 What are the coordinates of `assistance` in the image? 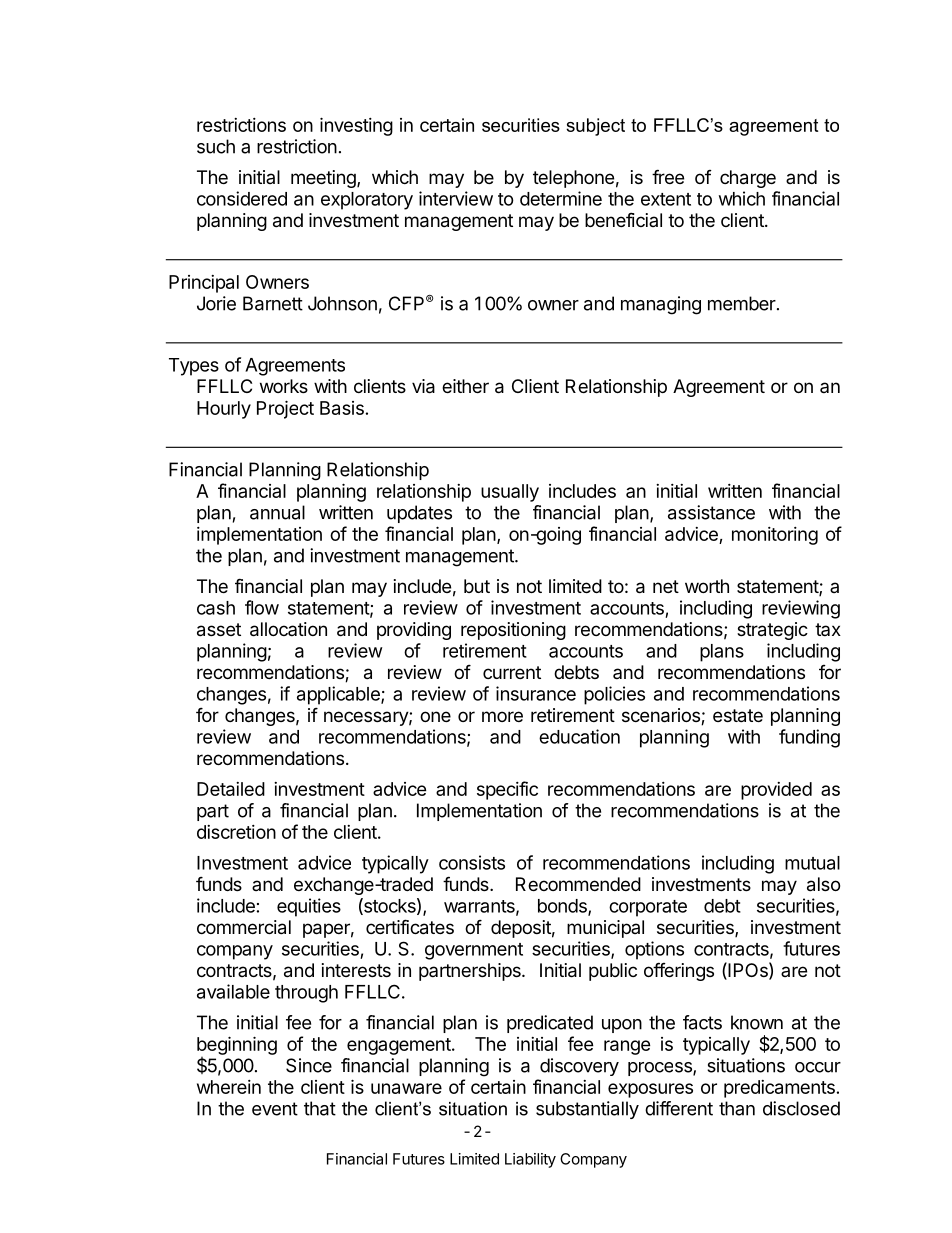 It's located at (711, 512).
